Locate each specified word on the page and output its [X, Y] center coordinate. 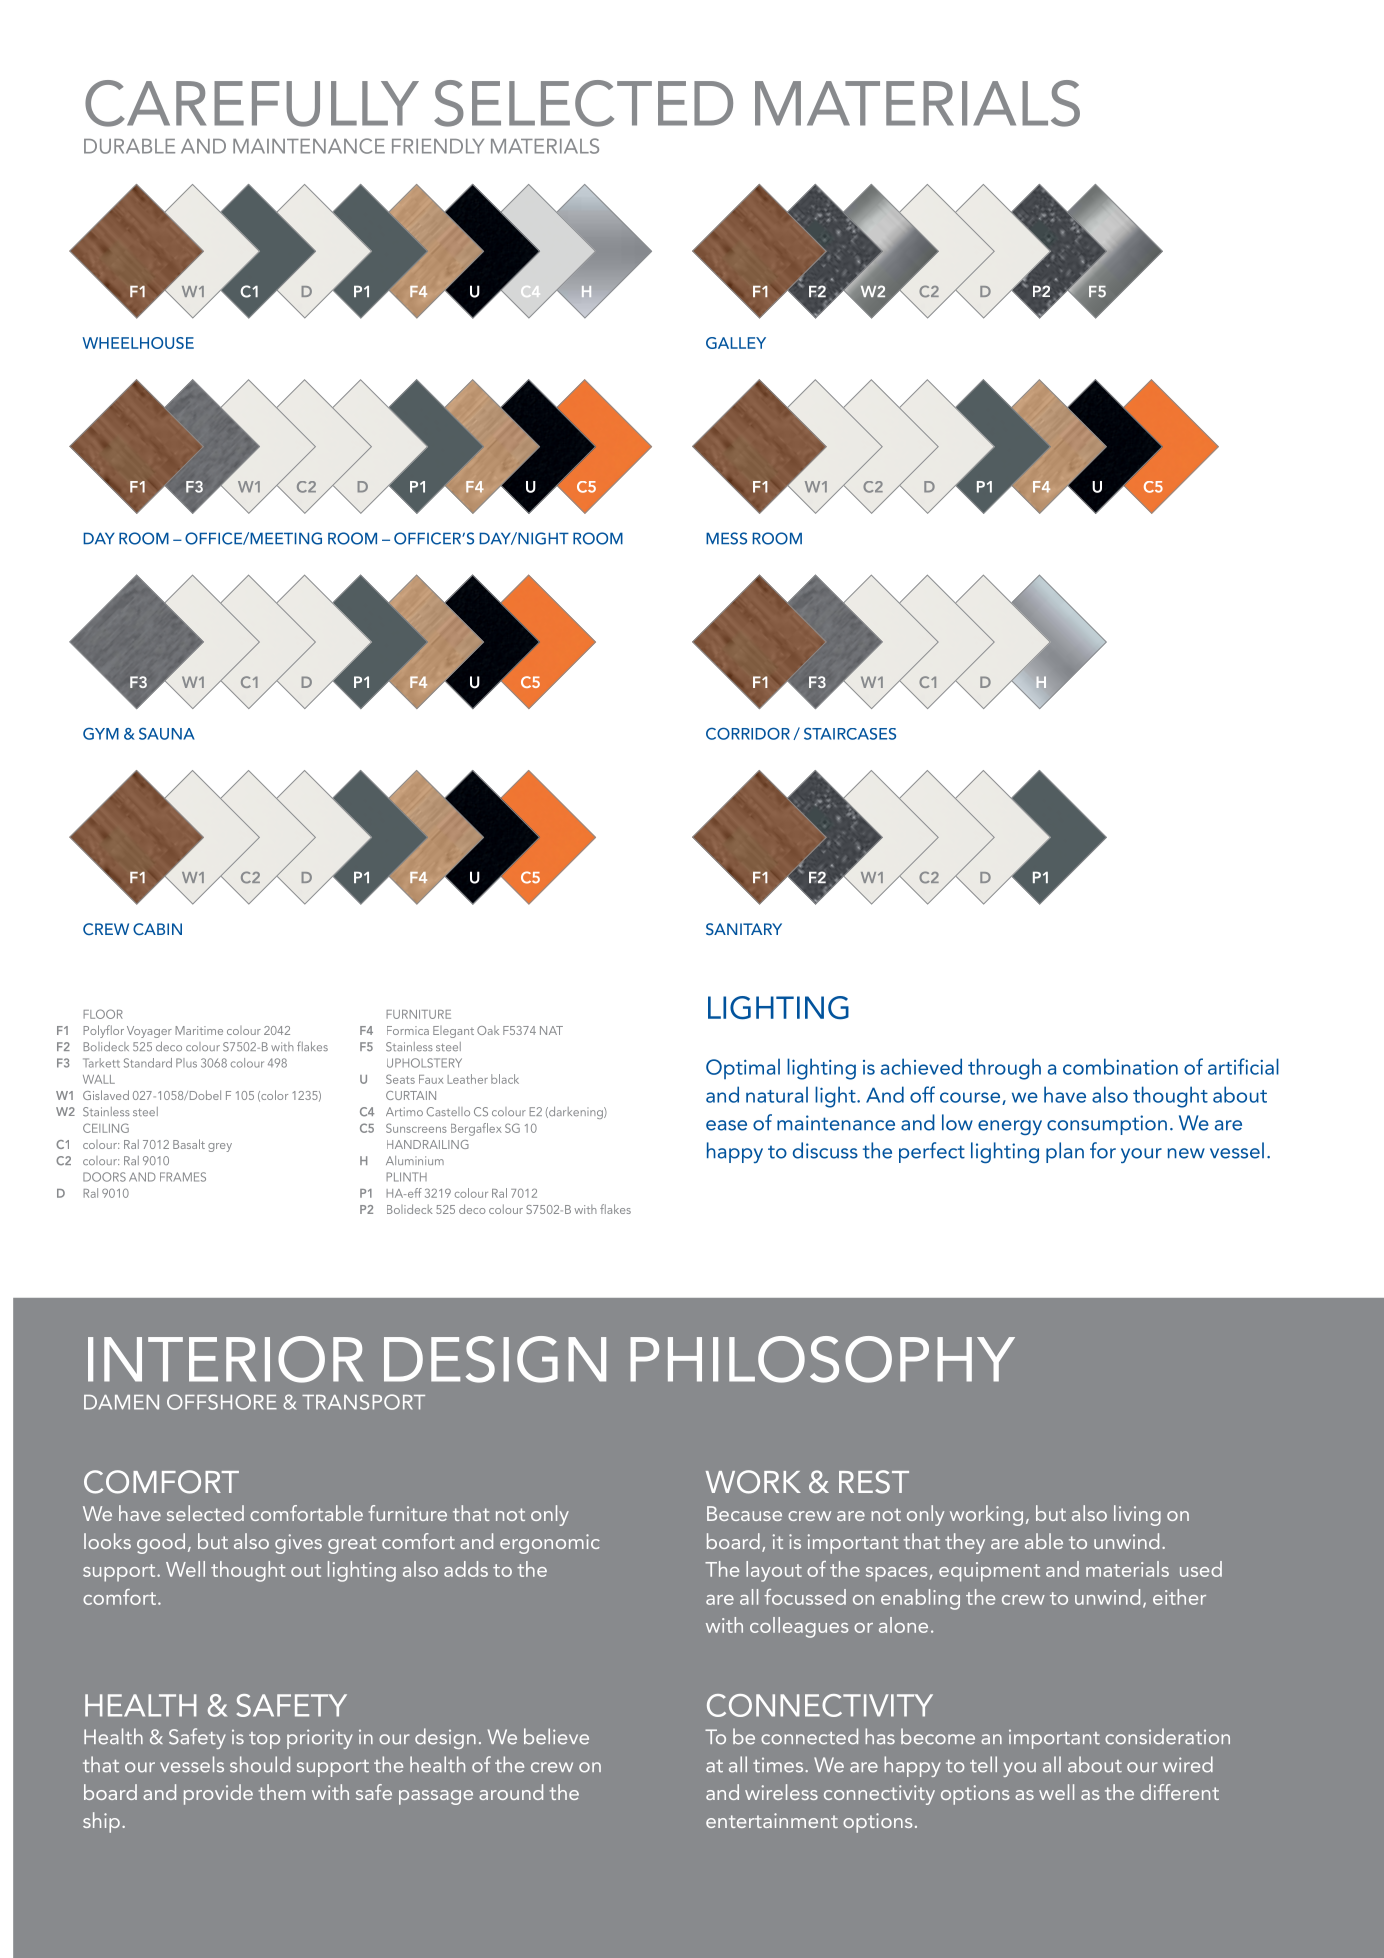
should [260, 1764]
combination [1120, 1066]
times [779, 1765]
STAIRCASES [850, 733]
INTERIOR [225, 1359]
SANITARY [744, 929]
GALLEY [736, 343]
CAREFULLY [252, 103]
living [1137, 1515]
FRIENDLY [438, 146]
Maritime [199, 1030]
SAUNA [167, 733]
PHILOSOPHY [822, 1359]
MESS [726, 538]
